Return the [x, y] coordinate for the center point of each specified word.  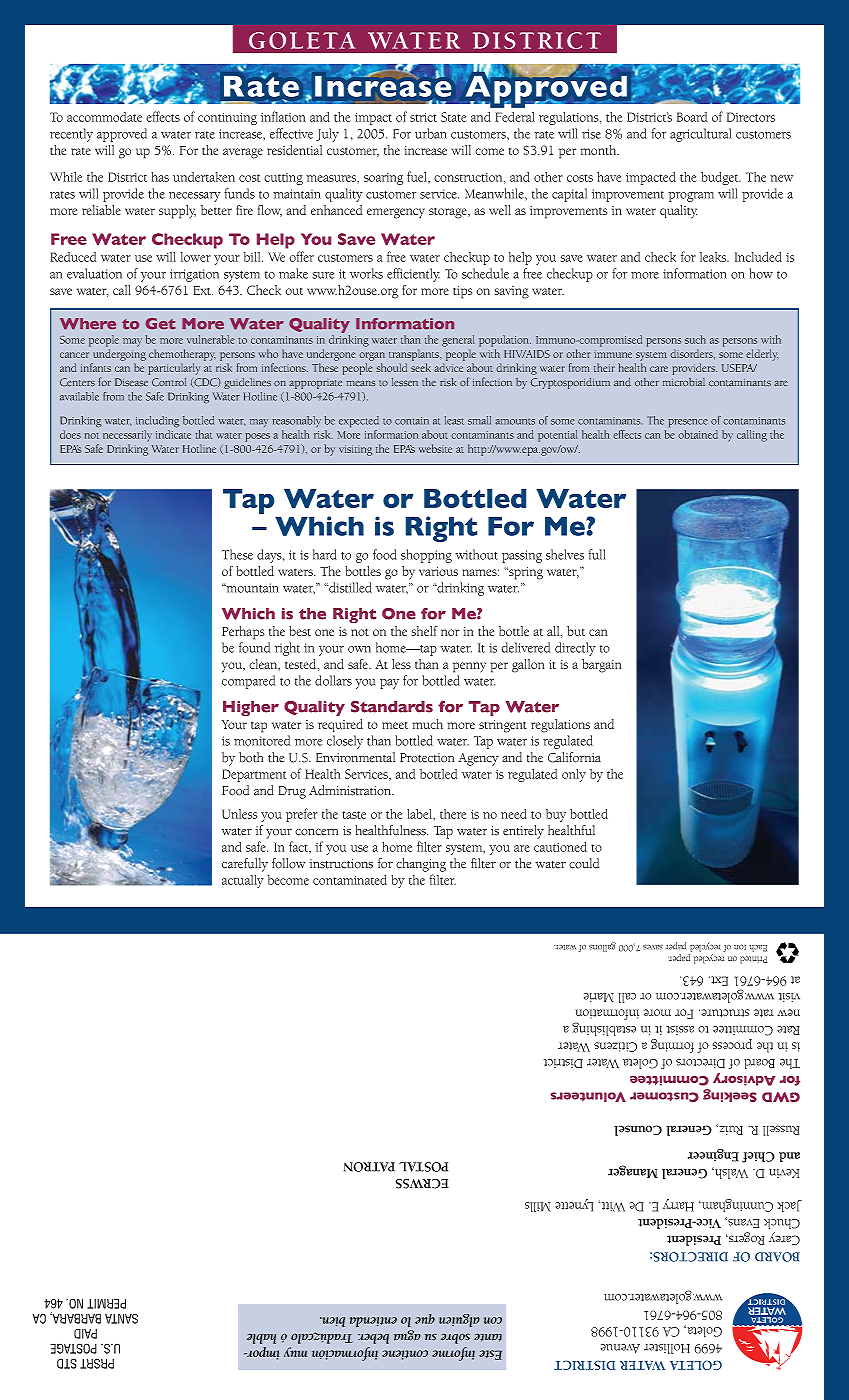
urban [431, 133]
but [576, 631]
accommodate [104, 117]
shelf [425, 631]
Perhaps [243, 633]
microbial [684, 382]
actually [243, 881]
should [391, 367]
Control [169, 382]
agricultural [700, 135]
